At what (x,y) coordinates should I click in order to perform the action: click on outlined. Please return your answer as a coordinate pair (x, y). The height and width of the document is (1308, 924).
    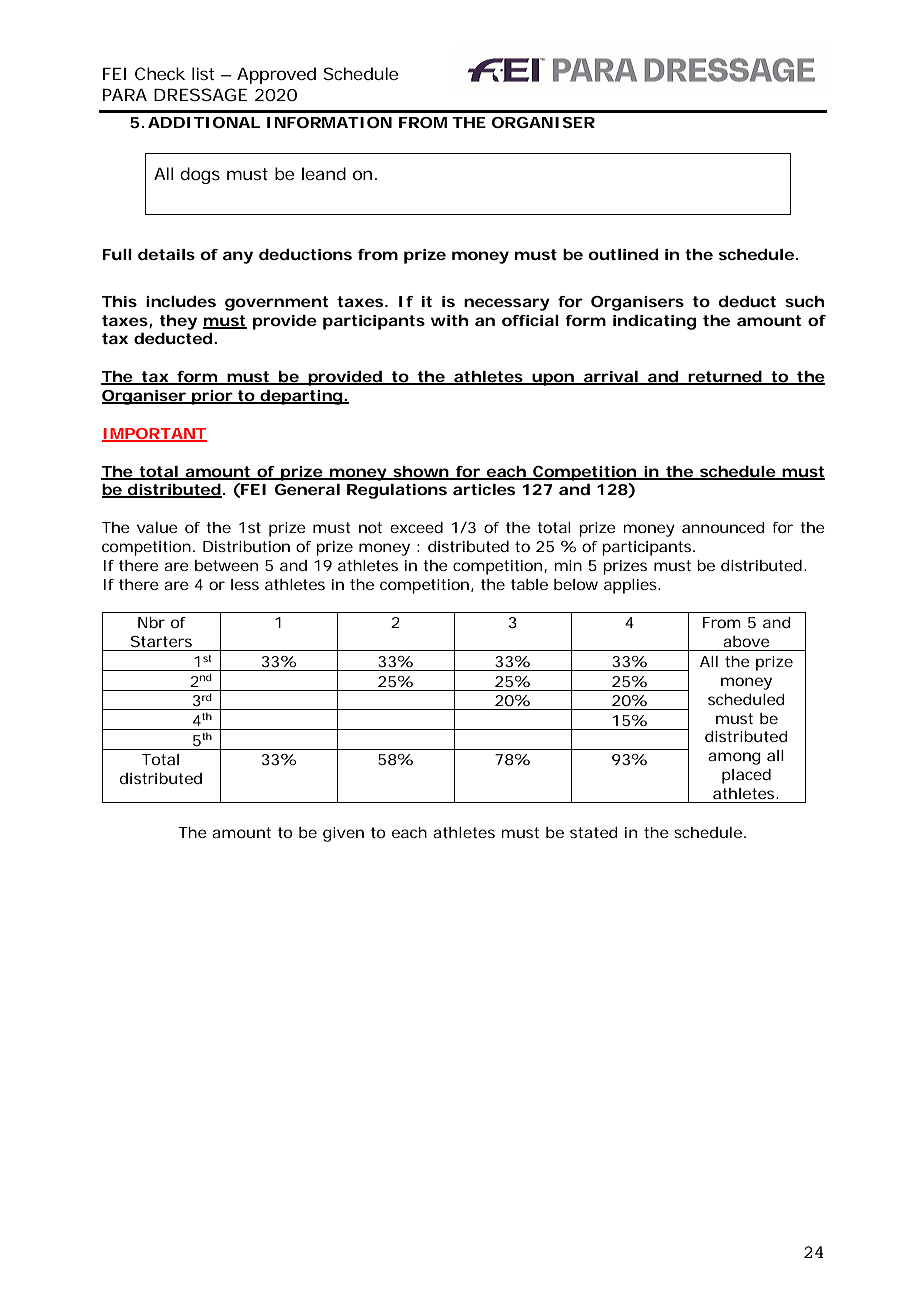
    Looking at the image, I should click on (623, 254).
